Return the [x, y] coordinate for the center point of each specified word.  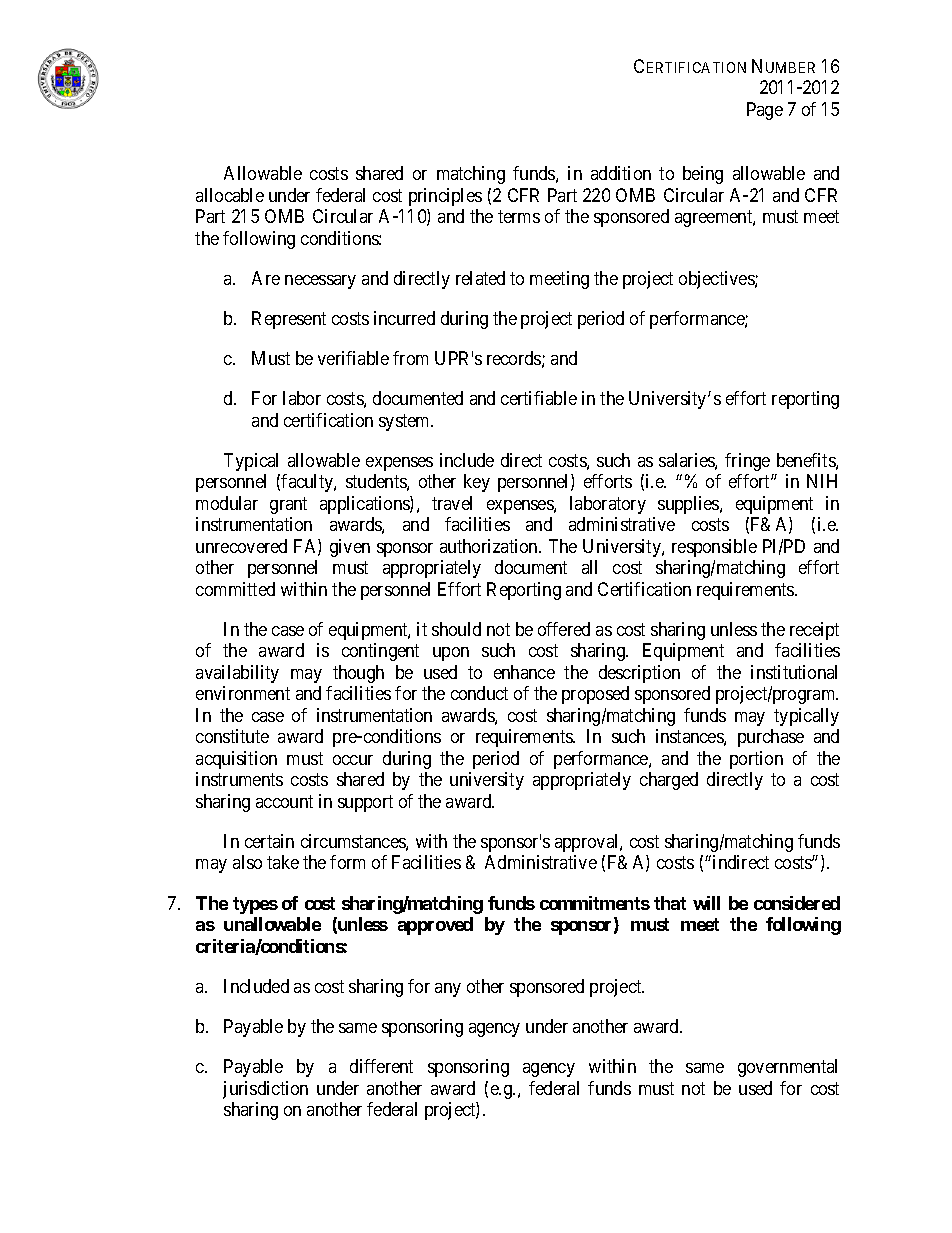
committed [235, 589]
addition [621, 173]
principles [445, 197]
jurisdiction [265, 1090]
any [448, 990]
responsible [714, 548]
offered [564, 629]
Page [765, 111]
